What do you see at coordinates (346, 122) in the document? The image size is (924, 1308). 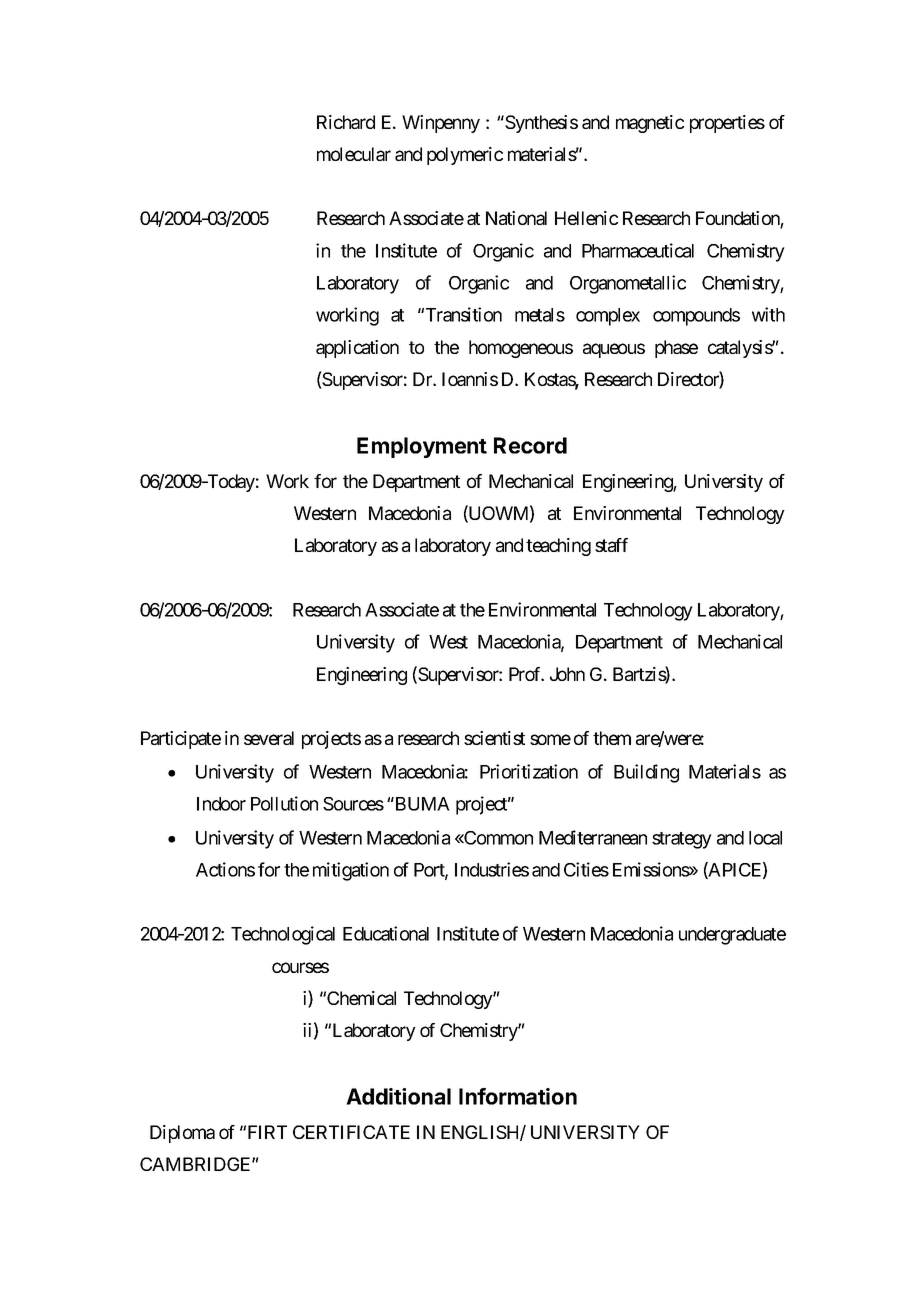 I see `Richard` at bounding box center [346, 122].
